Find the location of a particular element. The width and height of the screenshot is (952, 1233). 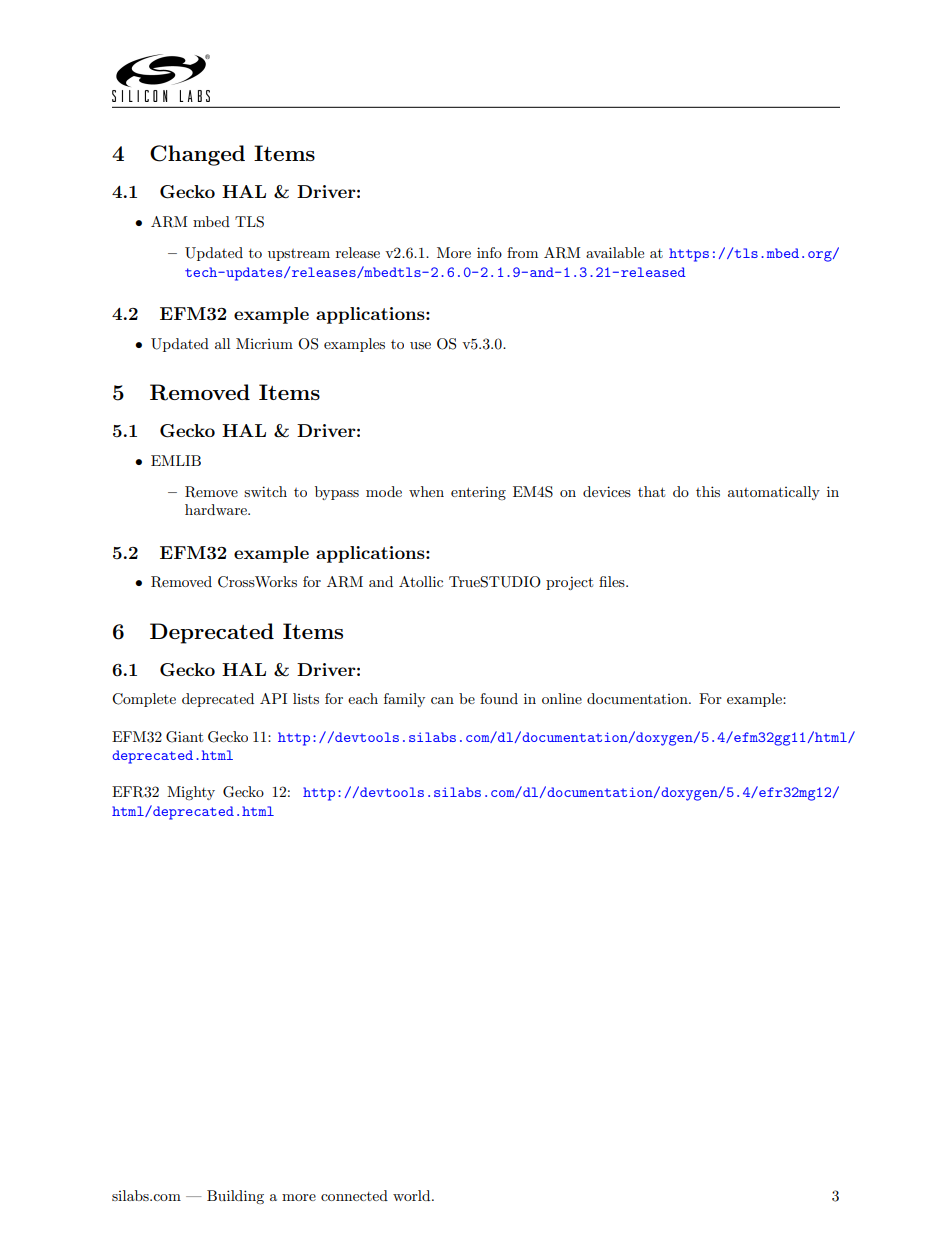

Building is located at coordinates (235, 1197).
